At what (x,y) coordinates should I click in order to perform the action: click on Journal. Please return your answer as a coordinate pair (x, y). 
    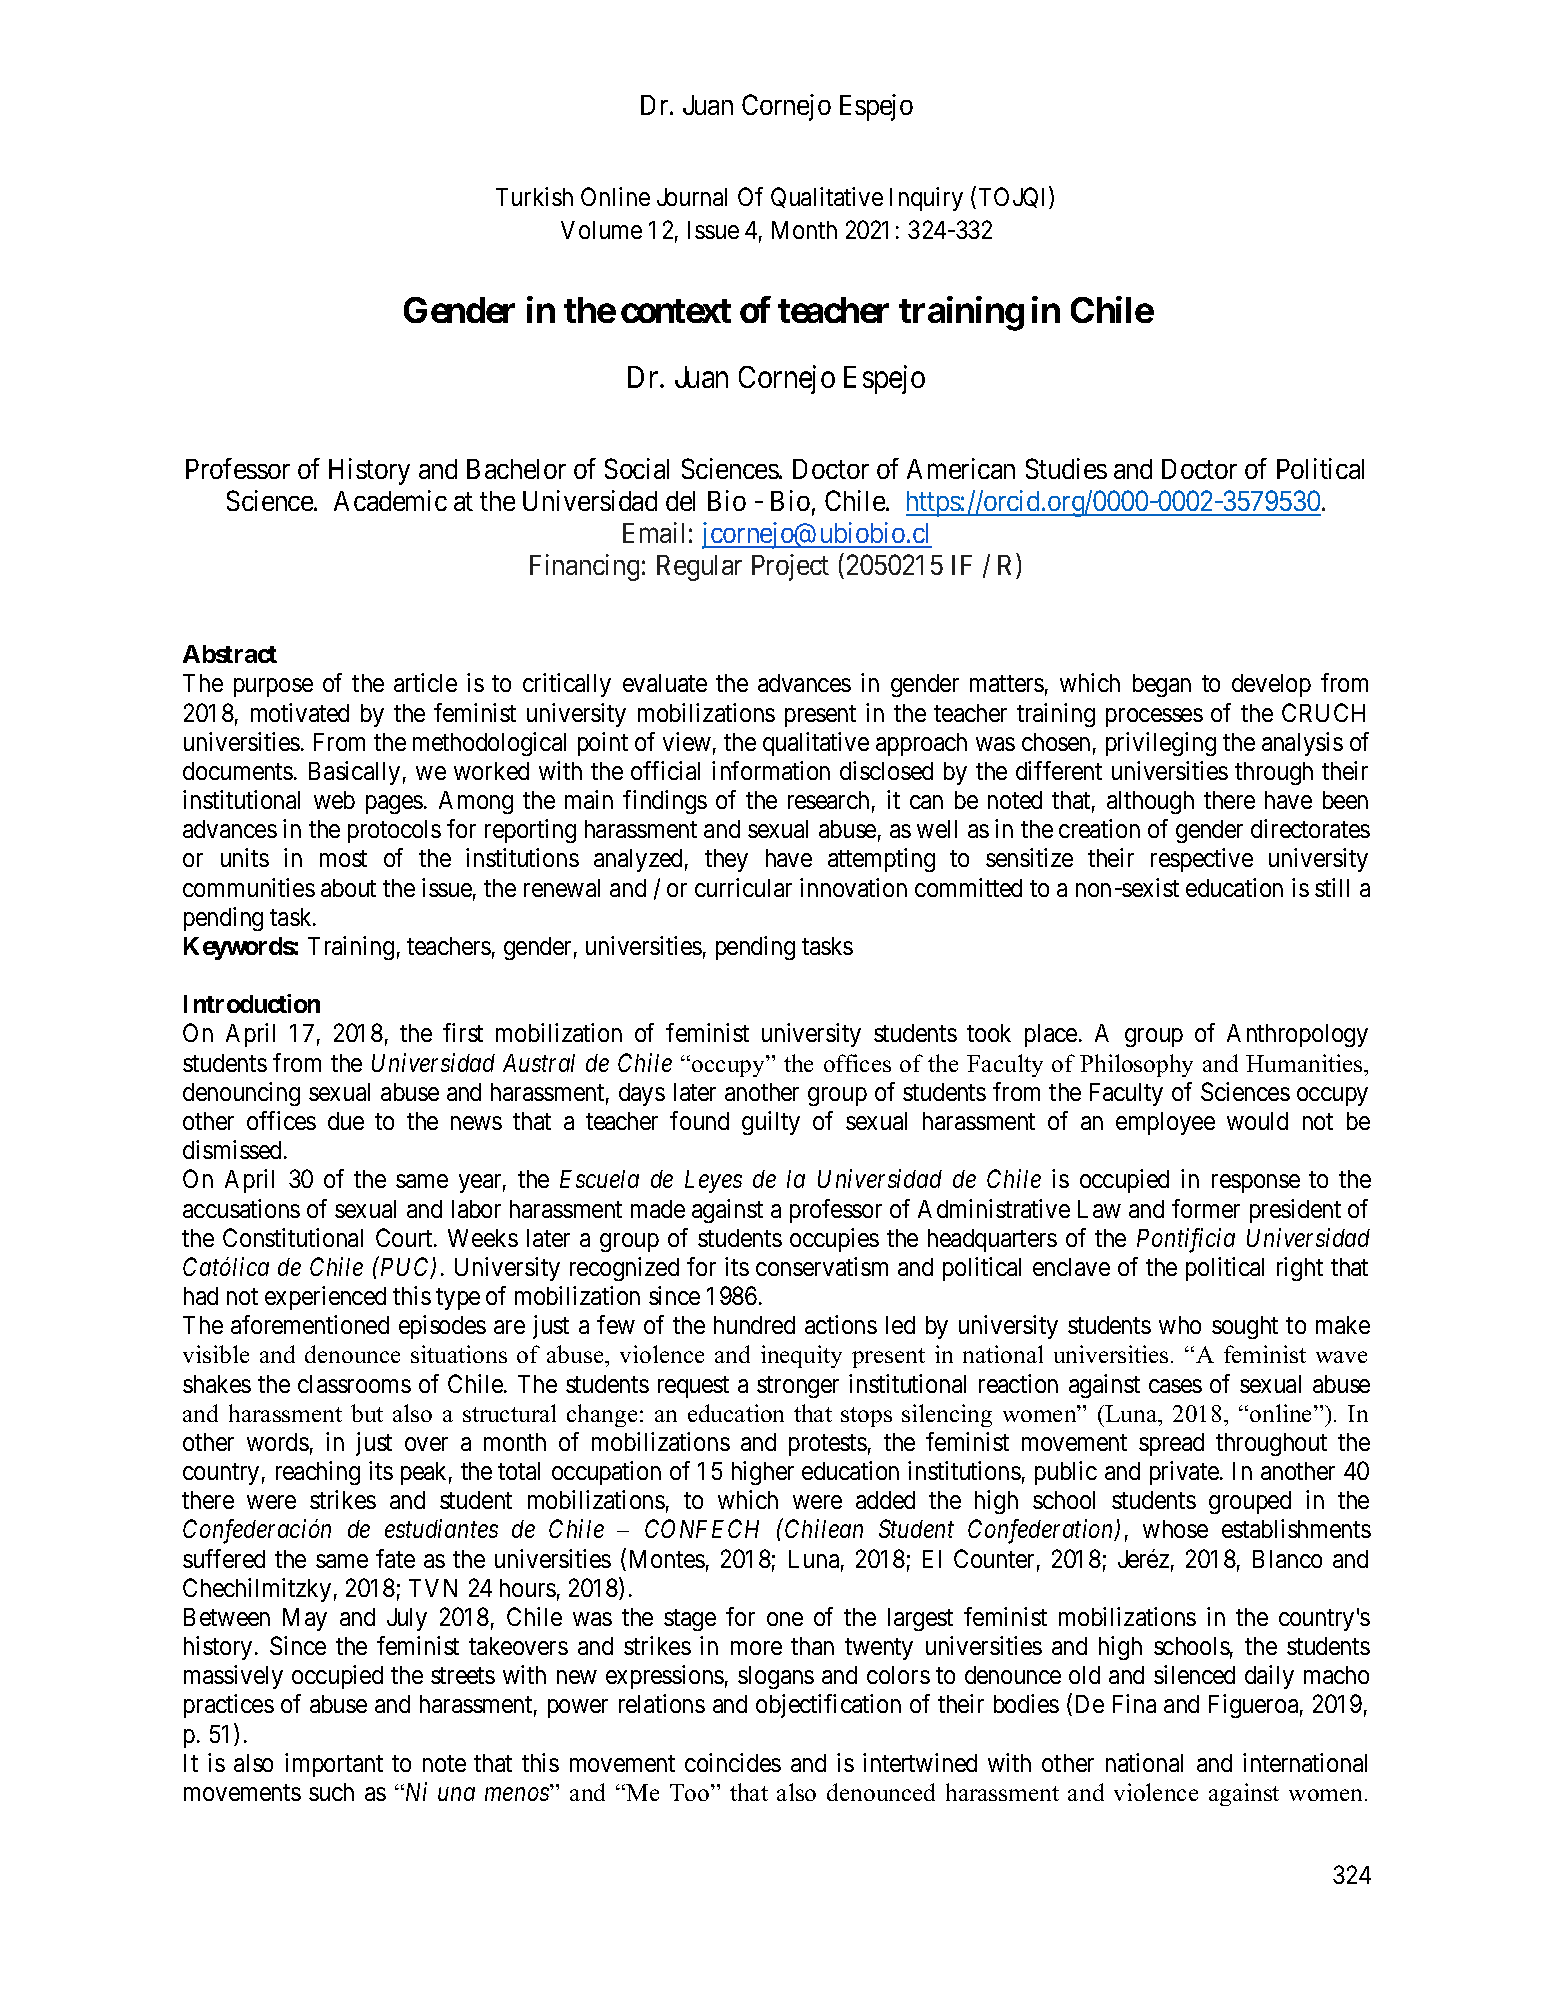
    Looking at the image, I should click on (692, 197).
